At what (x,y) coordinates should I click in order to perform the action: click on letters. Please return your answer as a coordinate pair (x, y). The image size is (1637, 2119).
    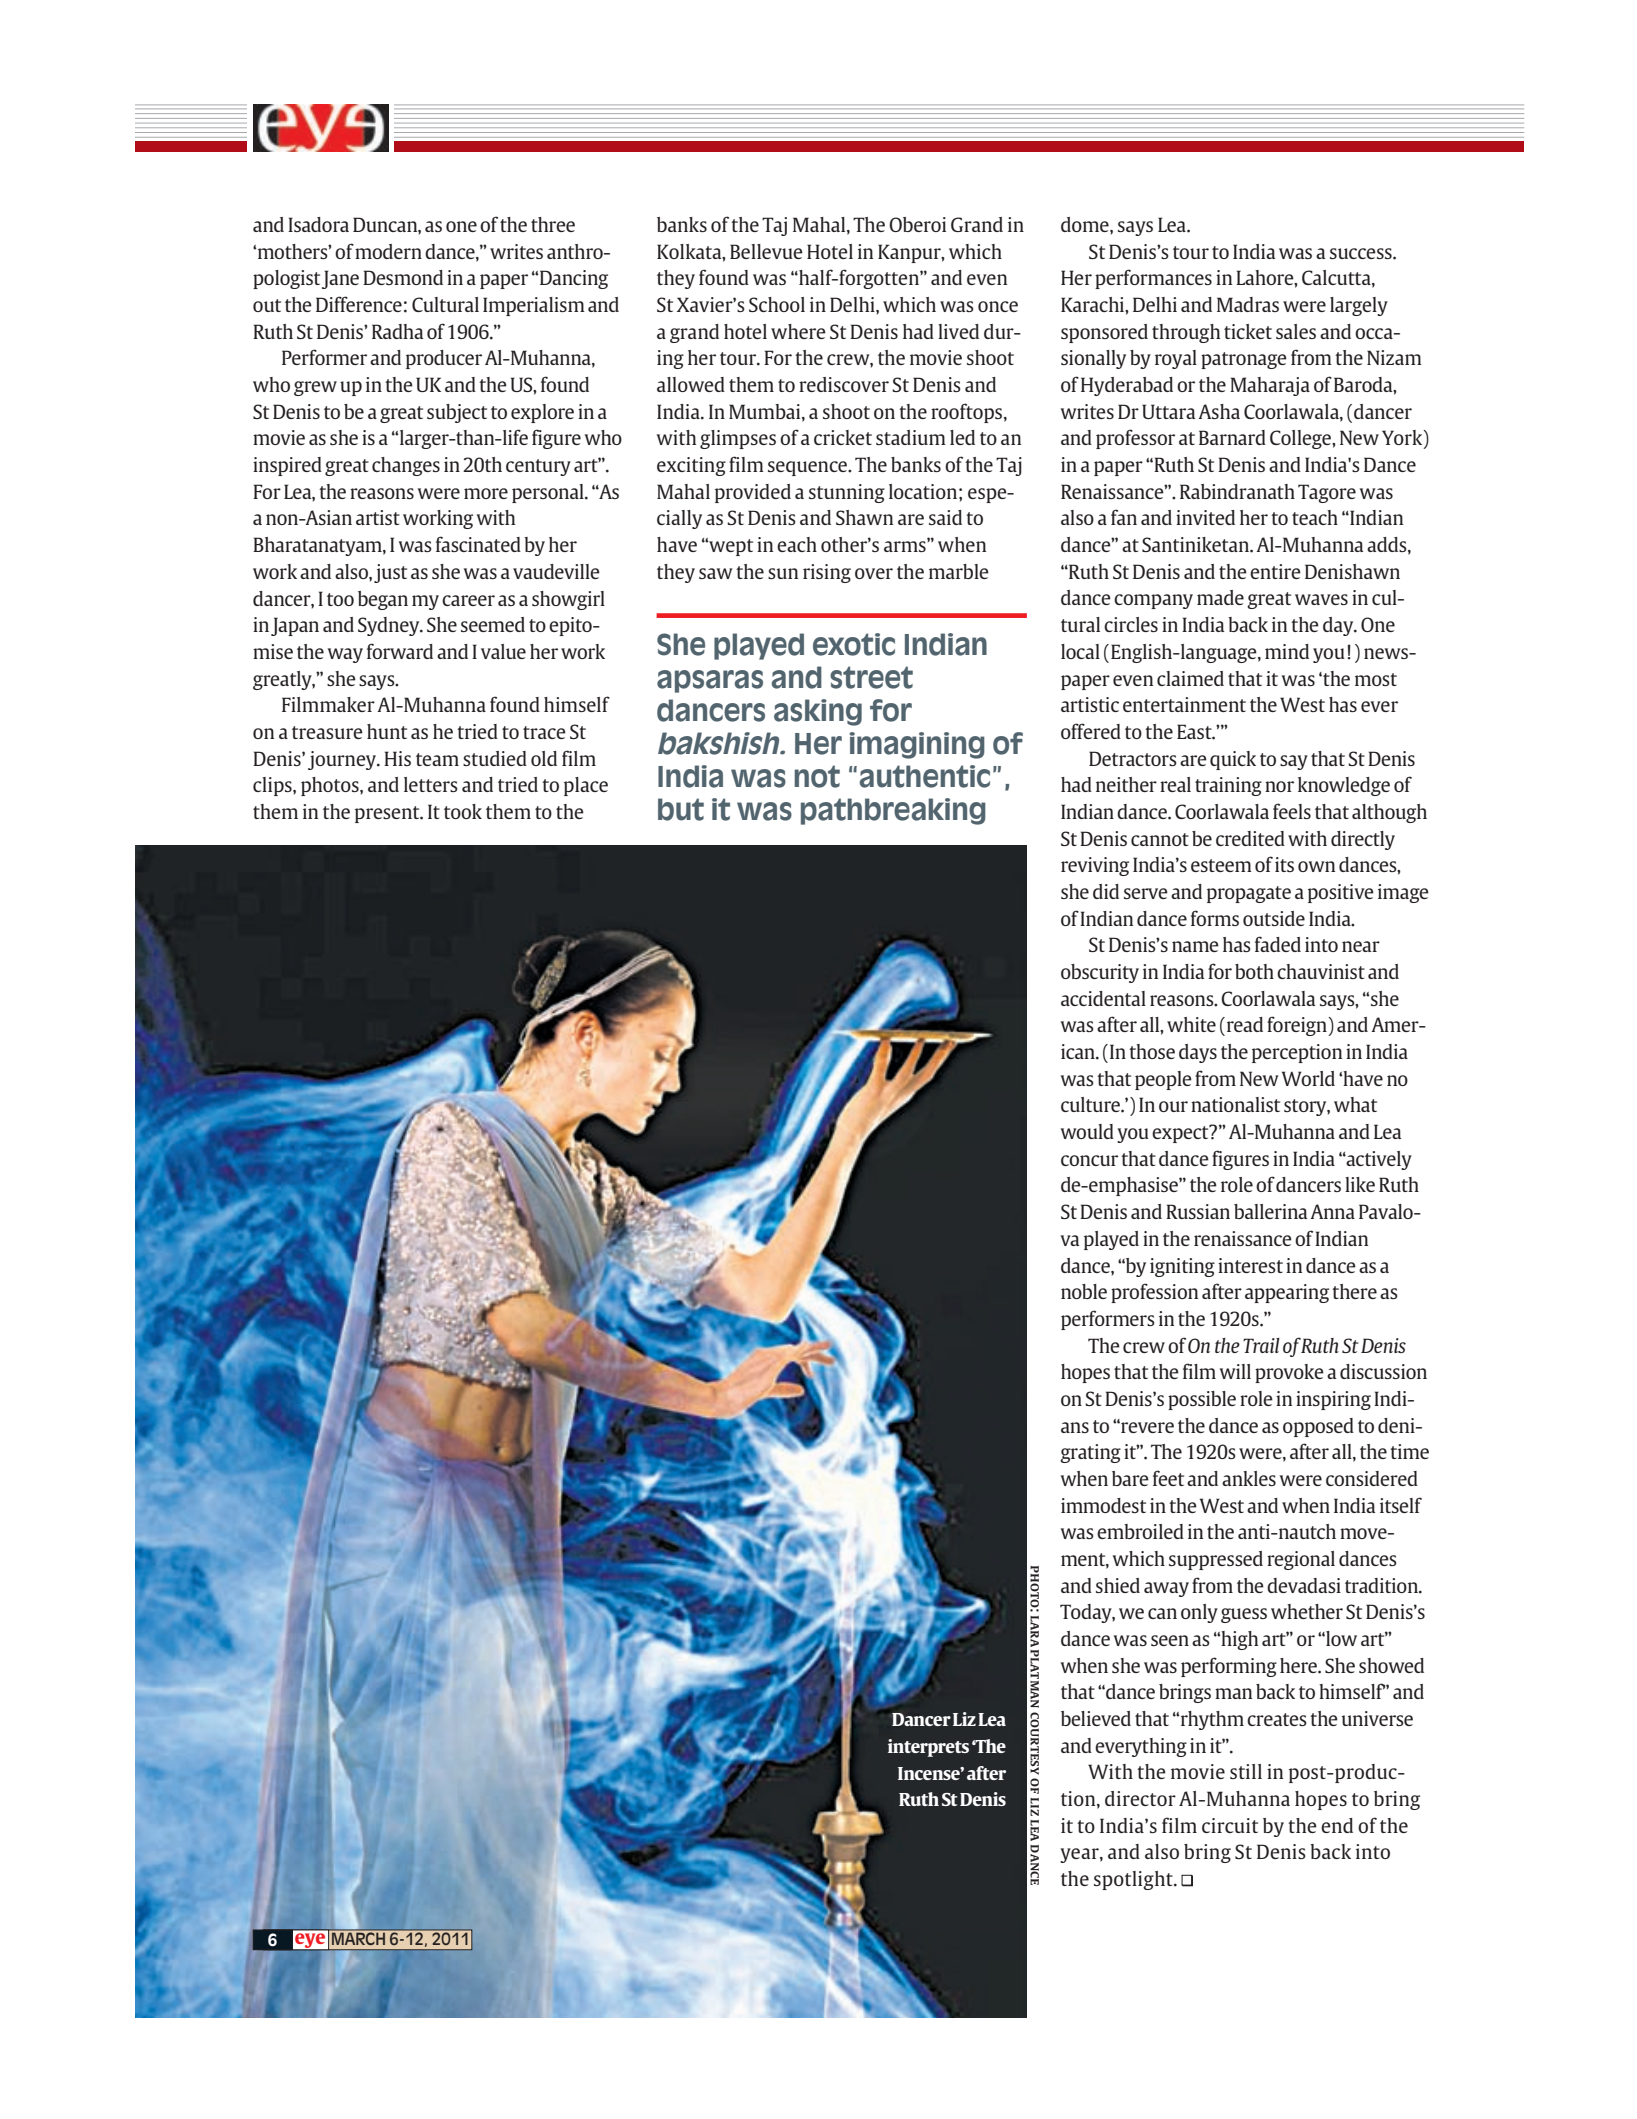
    Looking at the image, I should click on (431, 784).
